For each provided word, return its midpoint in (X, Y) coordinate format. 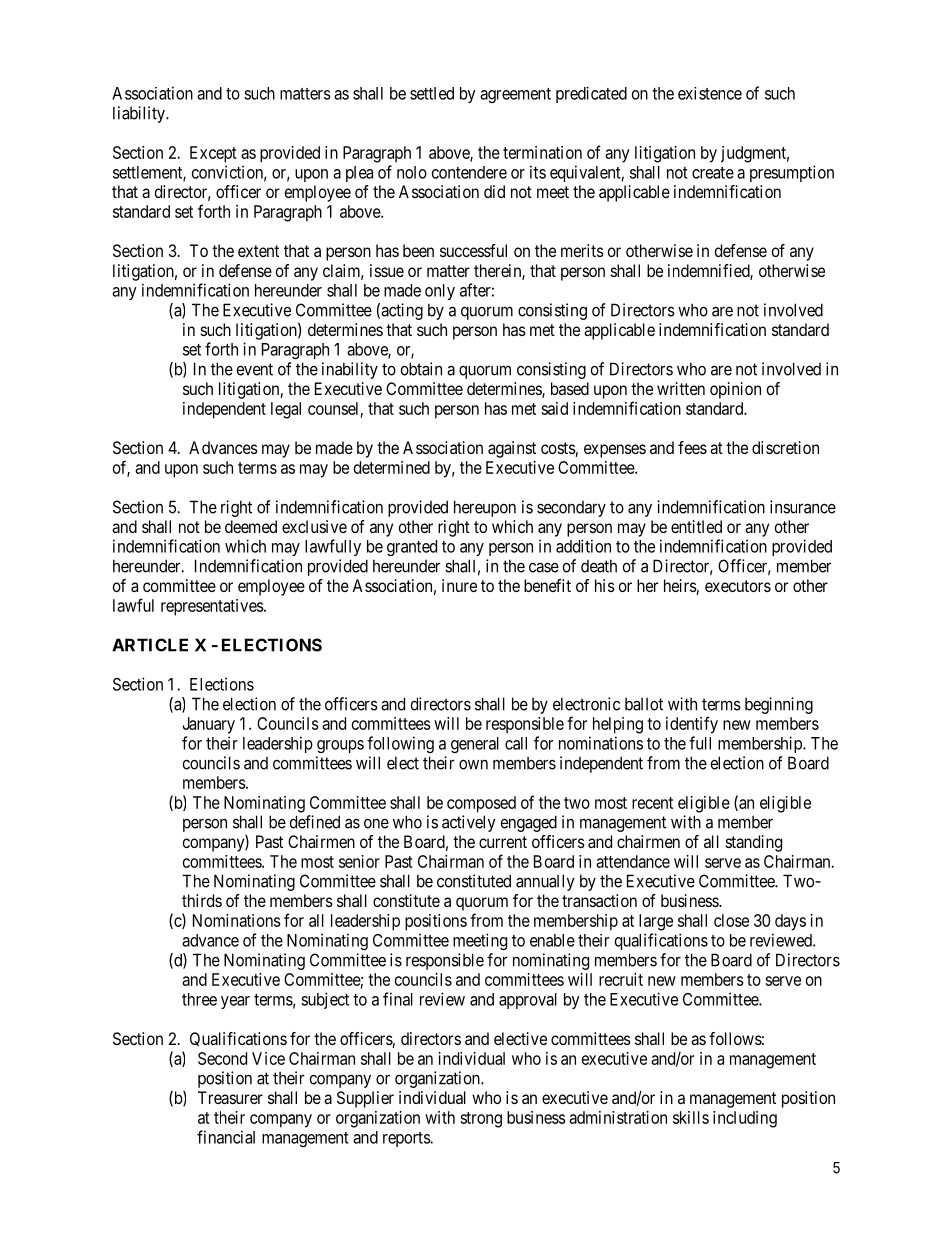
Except (213, 154)
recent (652, 803)
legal (286, 410)
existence (710, 93)
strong (481, 1120)
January (208, 725)
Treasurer (230, 1097)
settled (432, 93)
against (512, 449)
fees (692, 447)
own (473, 765)
